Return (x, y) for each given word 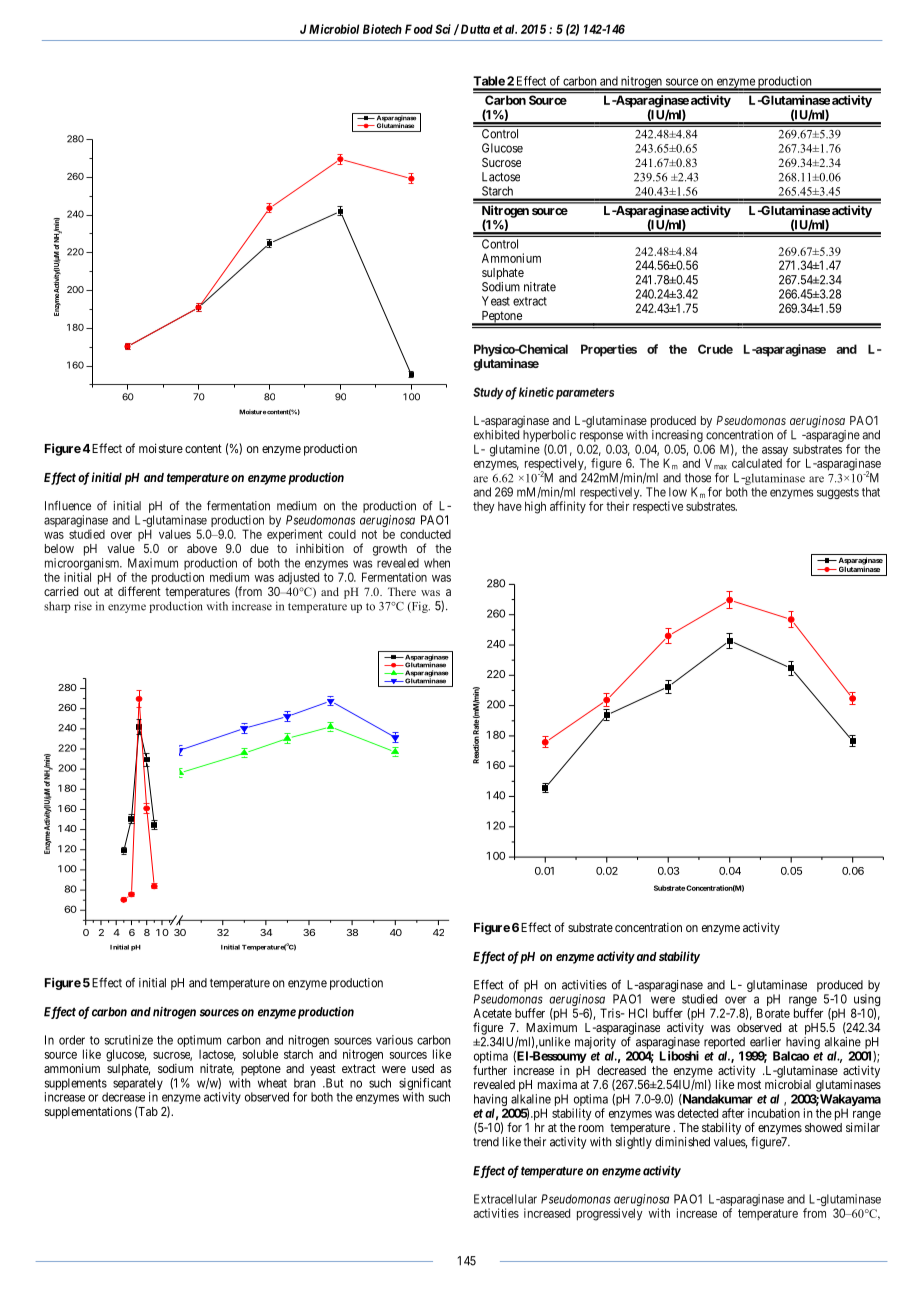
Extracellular (505, 1199)
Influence (68, 506)
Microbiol (334, 29)
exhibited (496, 435)
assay (776, 453)
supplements (76, 1085)
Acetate (492, 1013)
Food (419, 29)
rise (83, 606)
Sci (443, 29)
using (866, 1001)
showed (823, 1127)
